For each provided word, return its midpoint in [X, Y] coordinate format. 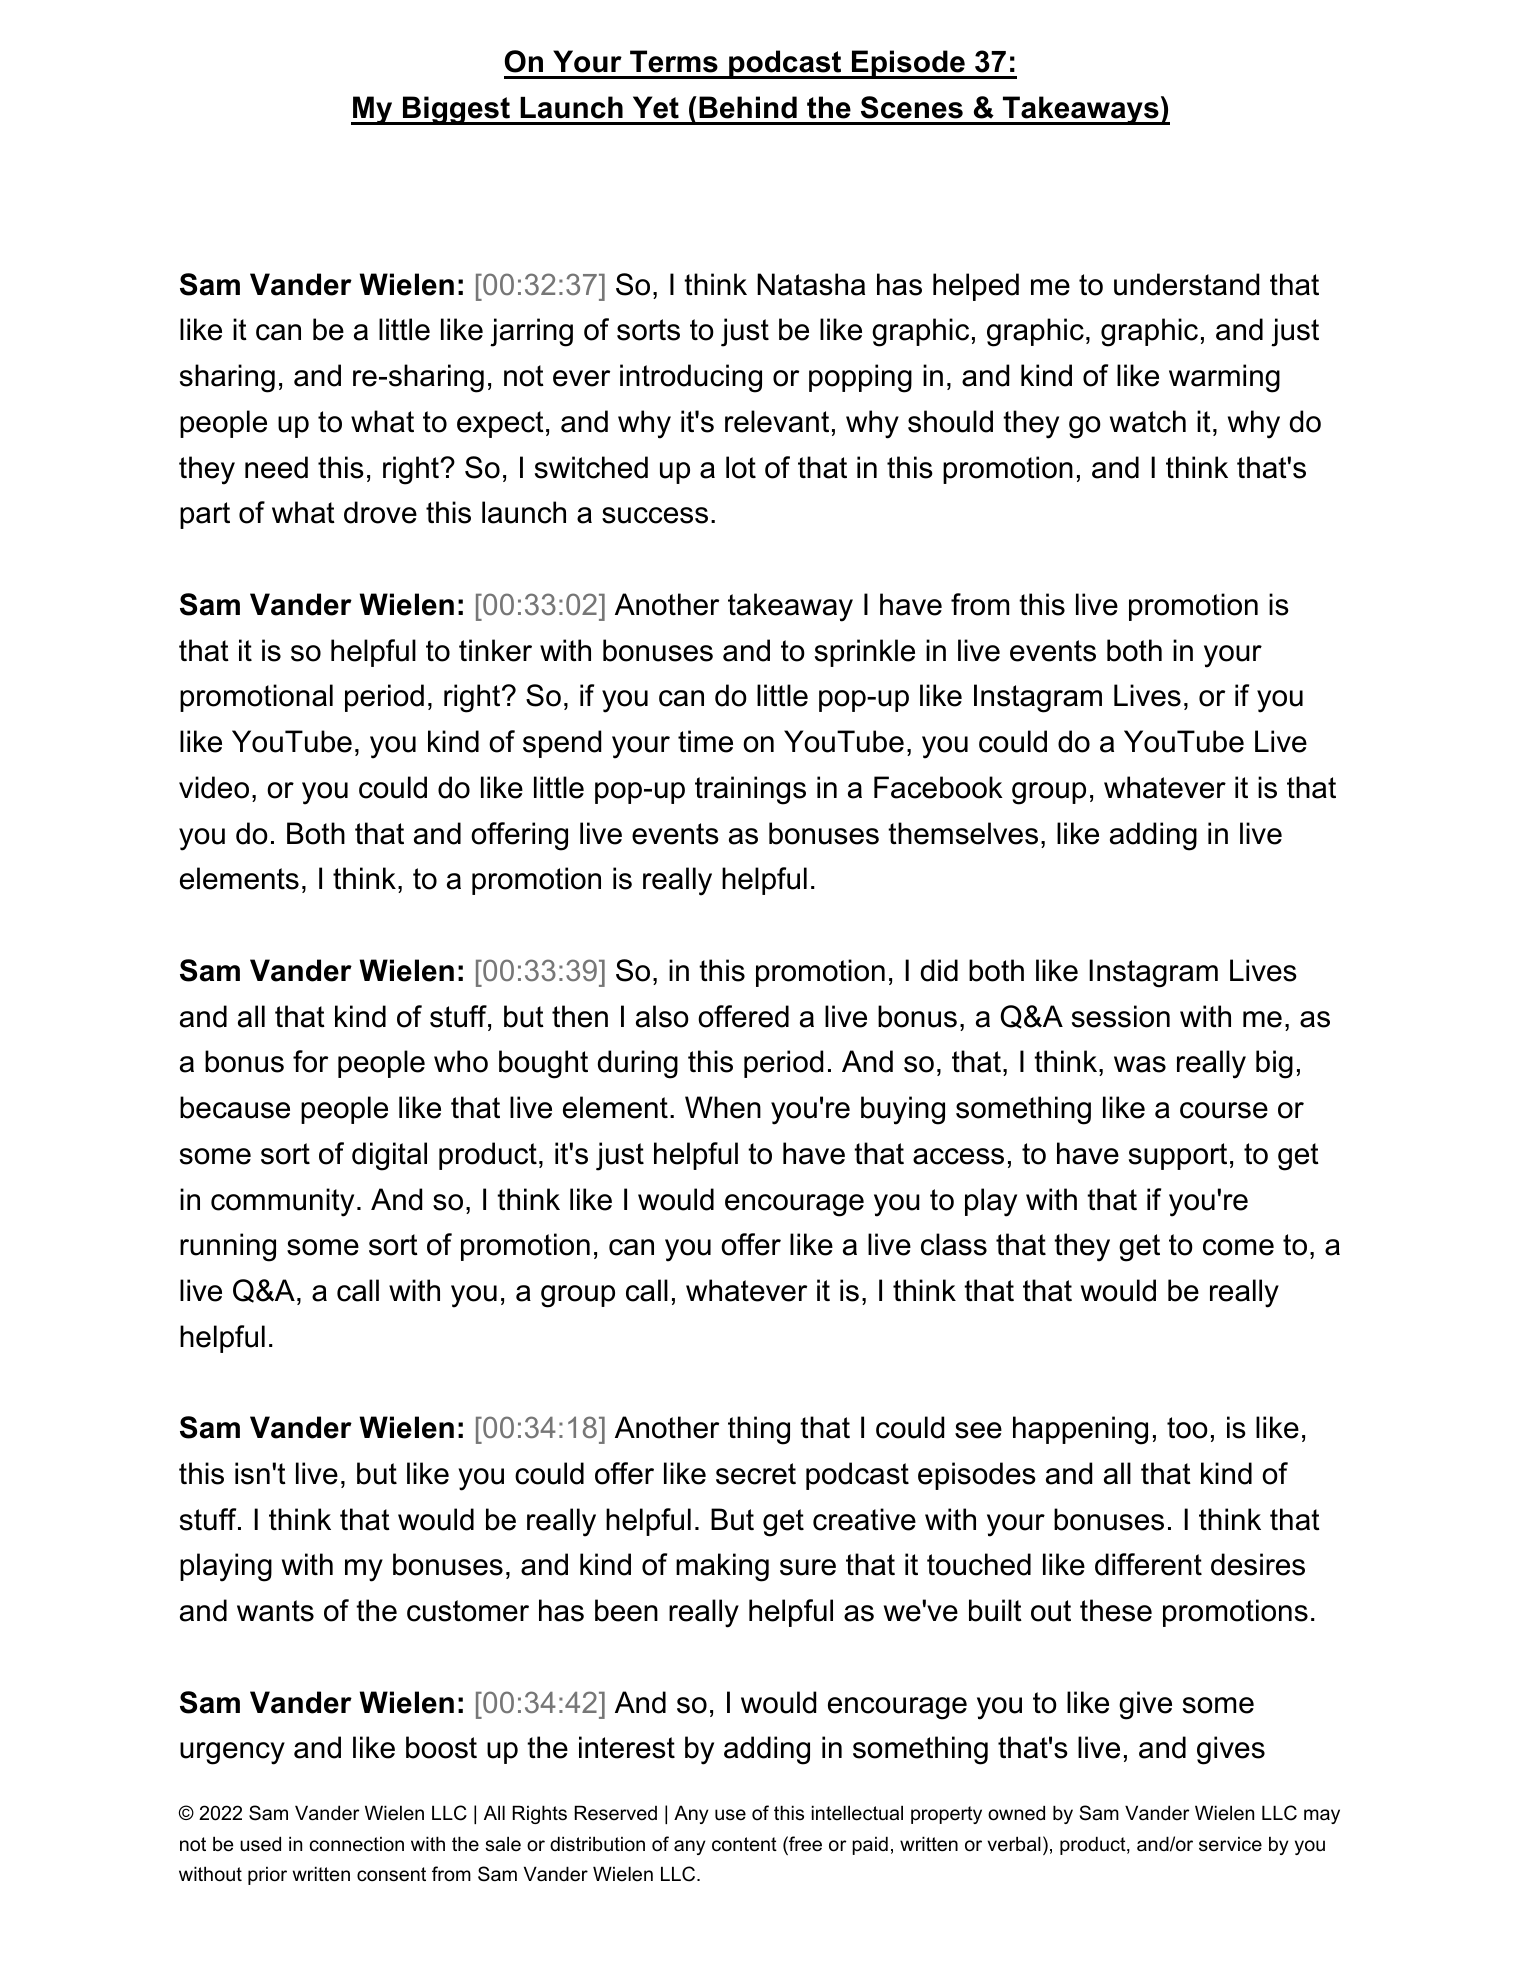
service [1230, 1844]
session [1121, 1016]
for [310, 1061]
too [1187, 1428]
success [655, 515]
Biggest [456, 110]
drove [380, 512]
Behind [748, 107]
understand [1186, 284]
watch [1148, 421]
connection [357, 1844]
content [744, 1844]
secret [756, 1474]
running [228, 1247]
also [662, 1016]
